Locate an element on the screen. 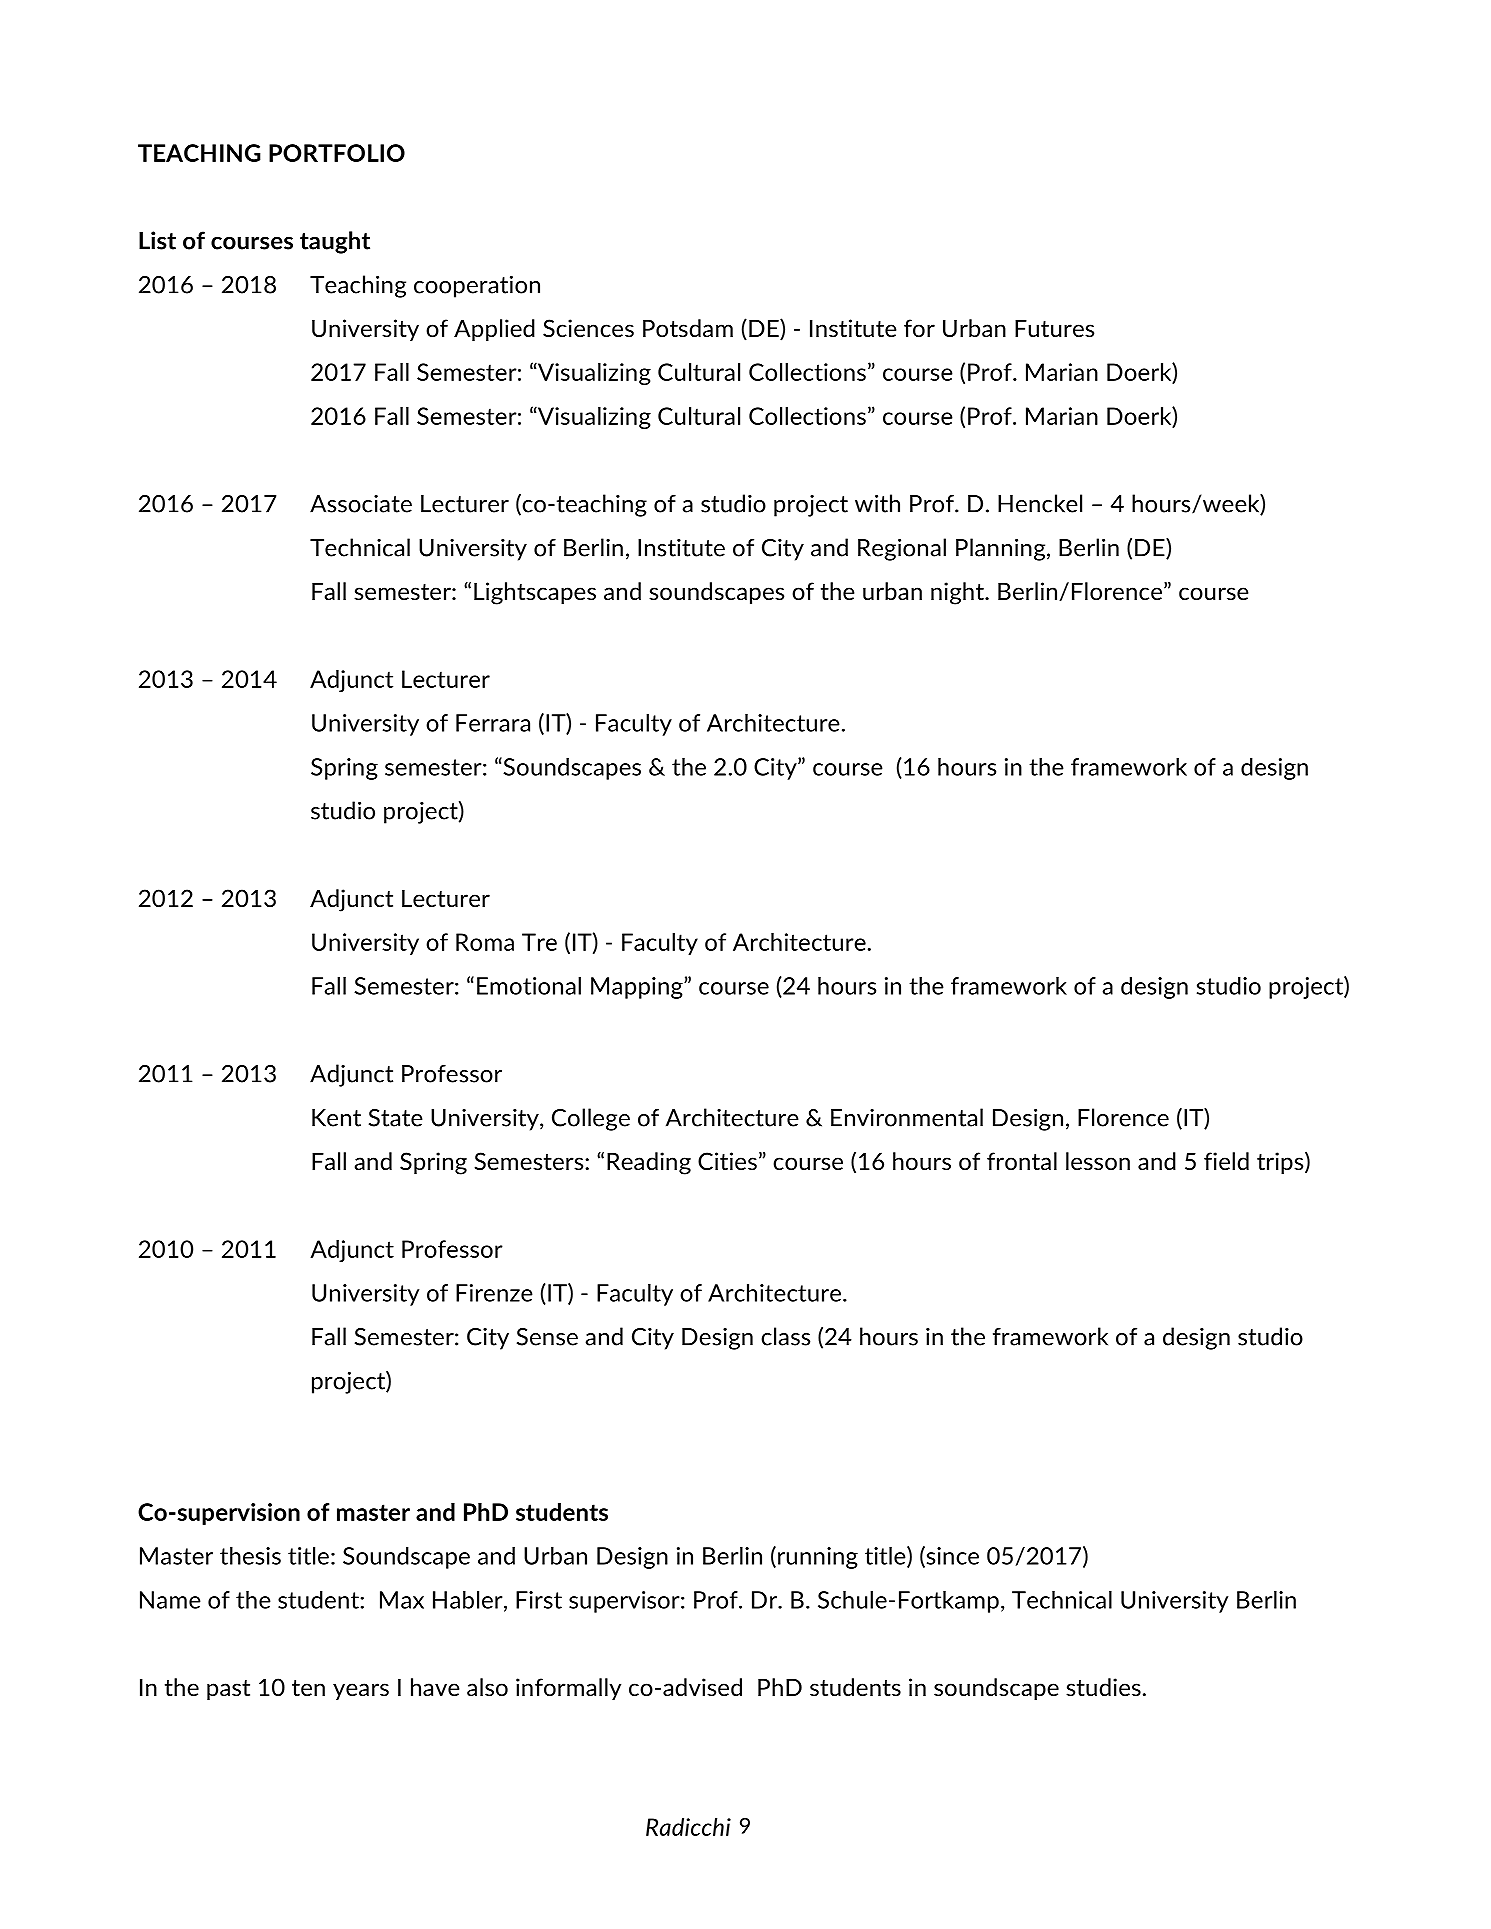 The height and width of the screenshot is (1929, 1491). Firenze is located at coordinates (494, 1293).
